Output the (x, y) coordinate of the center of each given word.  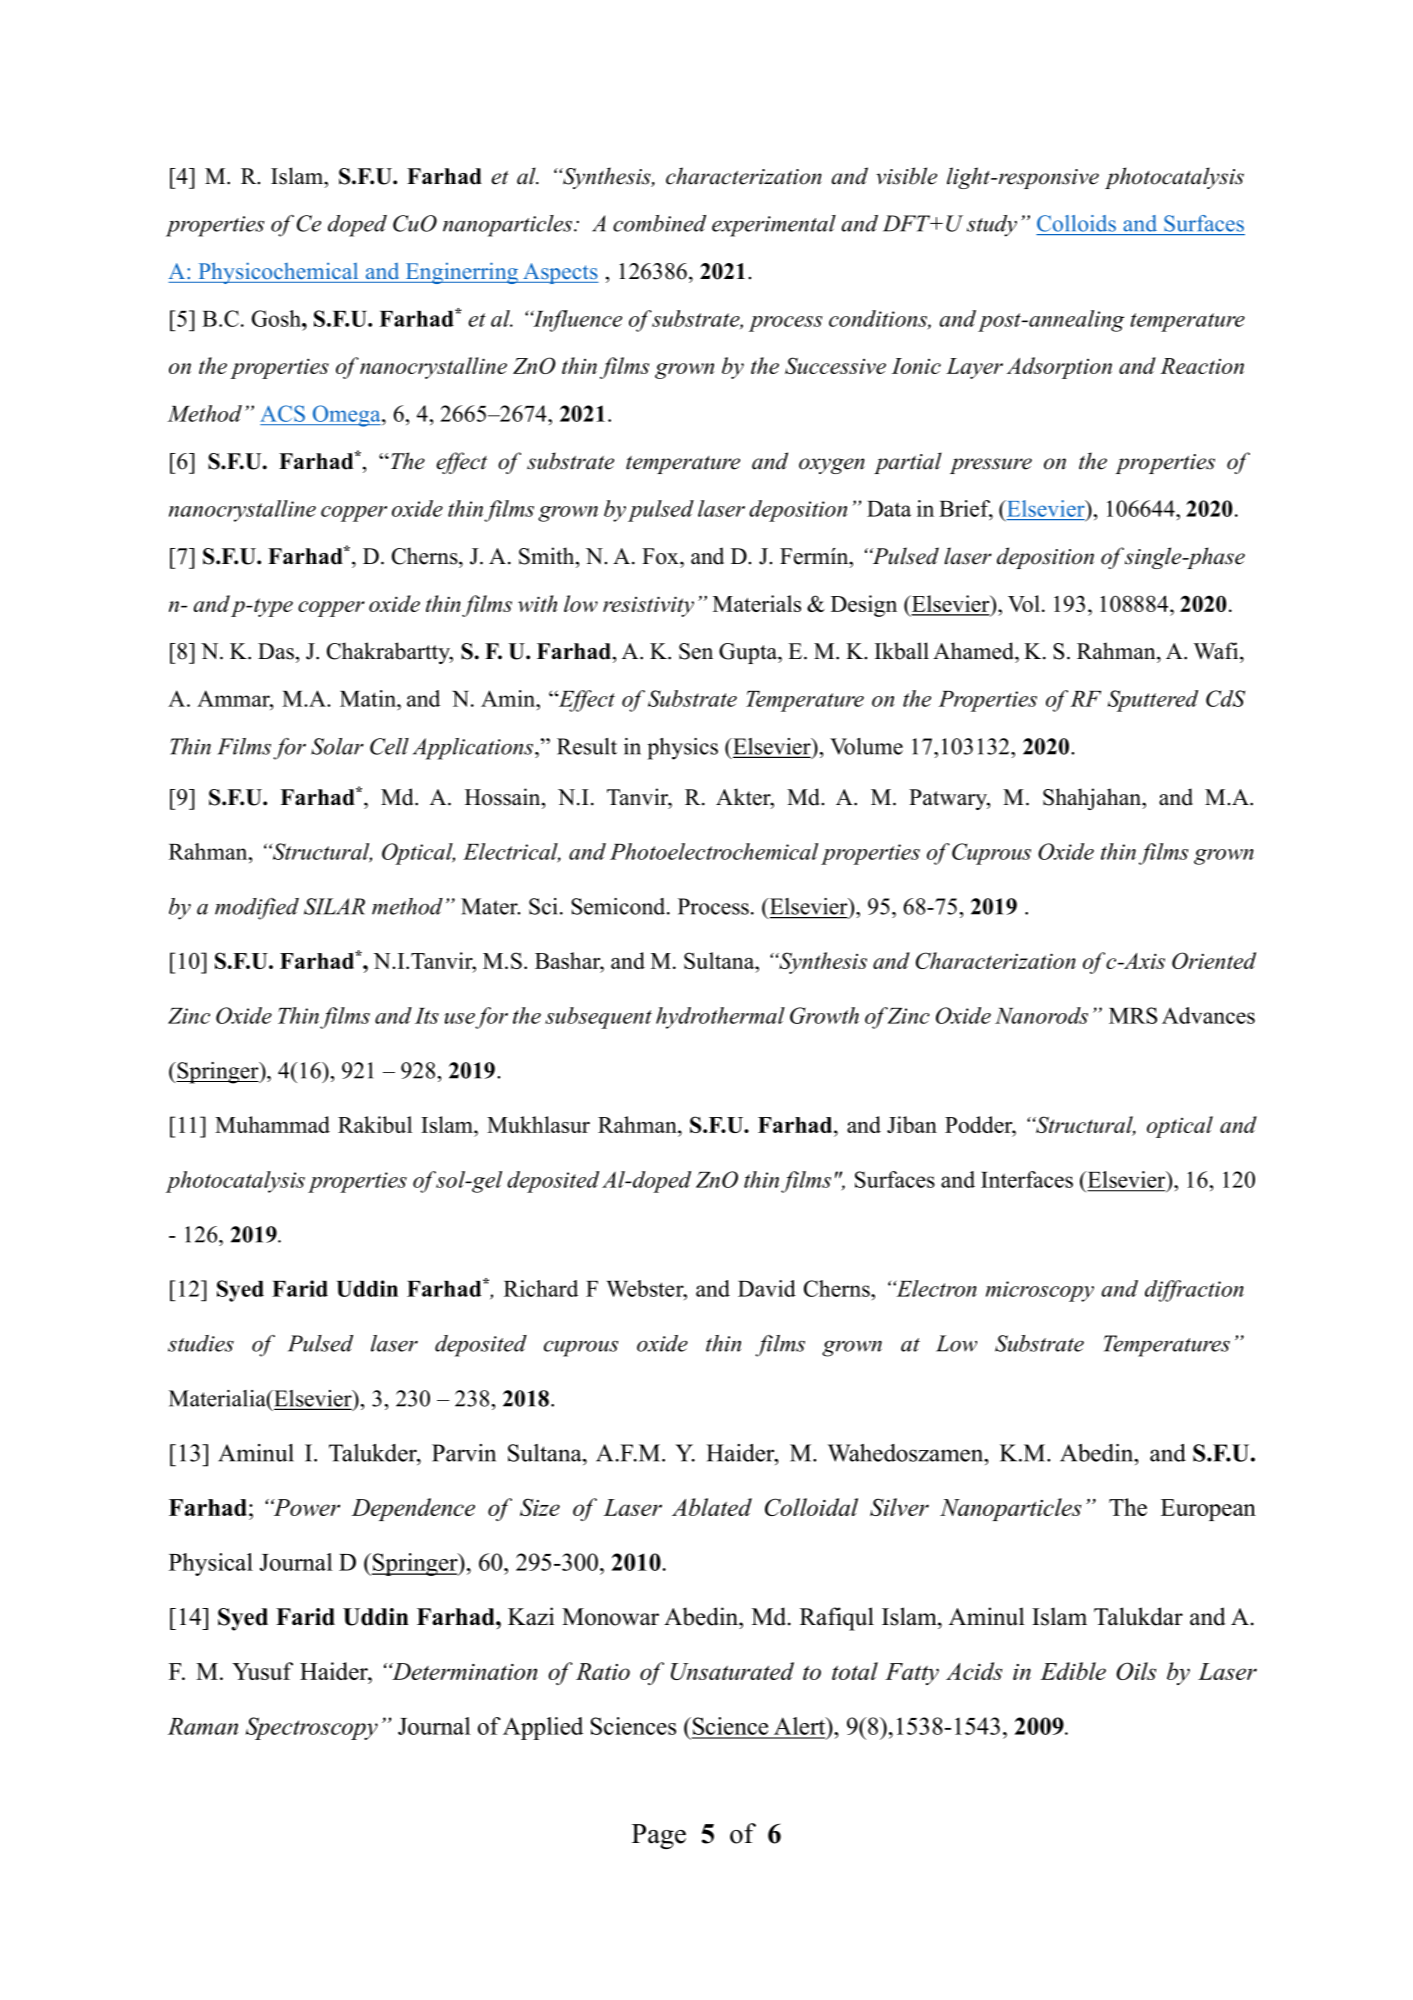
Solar (337, 746)
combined (659, 223)
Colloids (1076, 223)
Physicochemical (278, 273)
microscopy (1040, 1291)
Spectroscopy (311, 1728)
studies (201, 1343)
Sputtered (1152, 701)
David (767, 1288)
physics (683, 749)
